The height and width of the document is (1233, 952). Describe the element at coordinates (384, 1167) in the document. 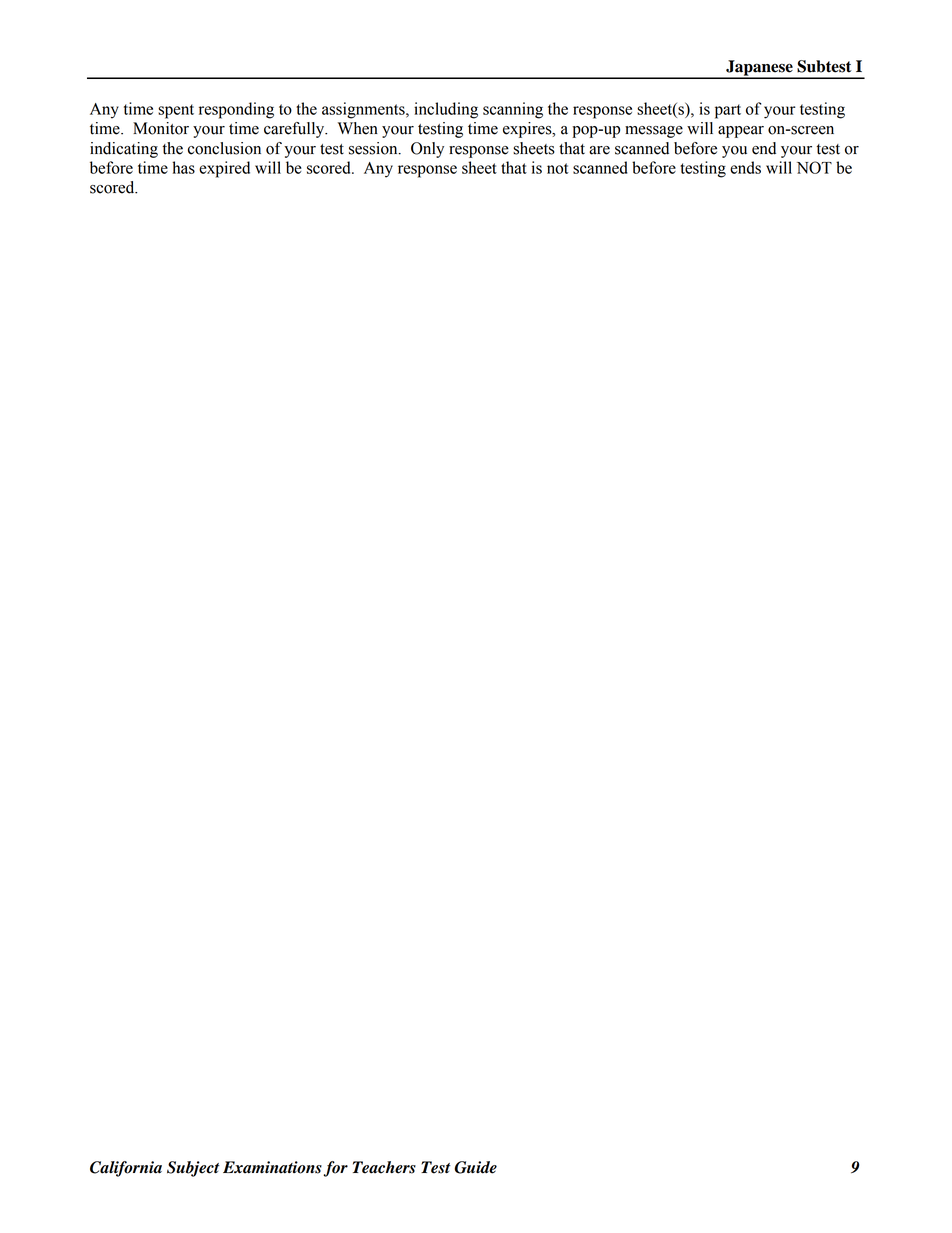

I see `Teachers` at that location.
